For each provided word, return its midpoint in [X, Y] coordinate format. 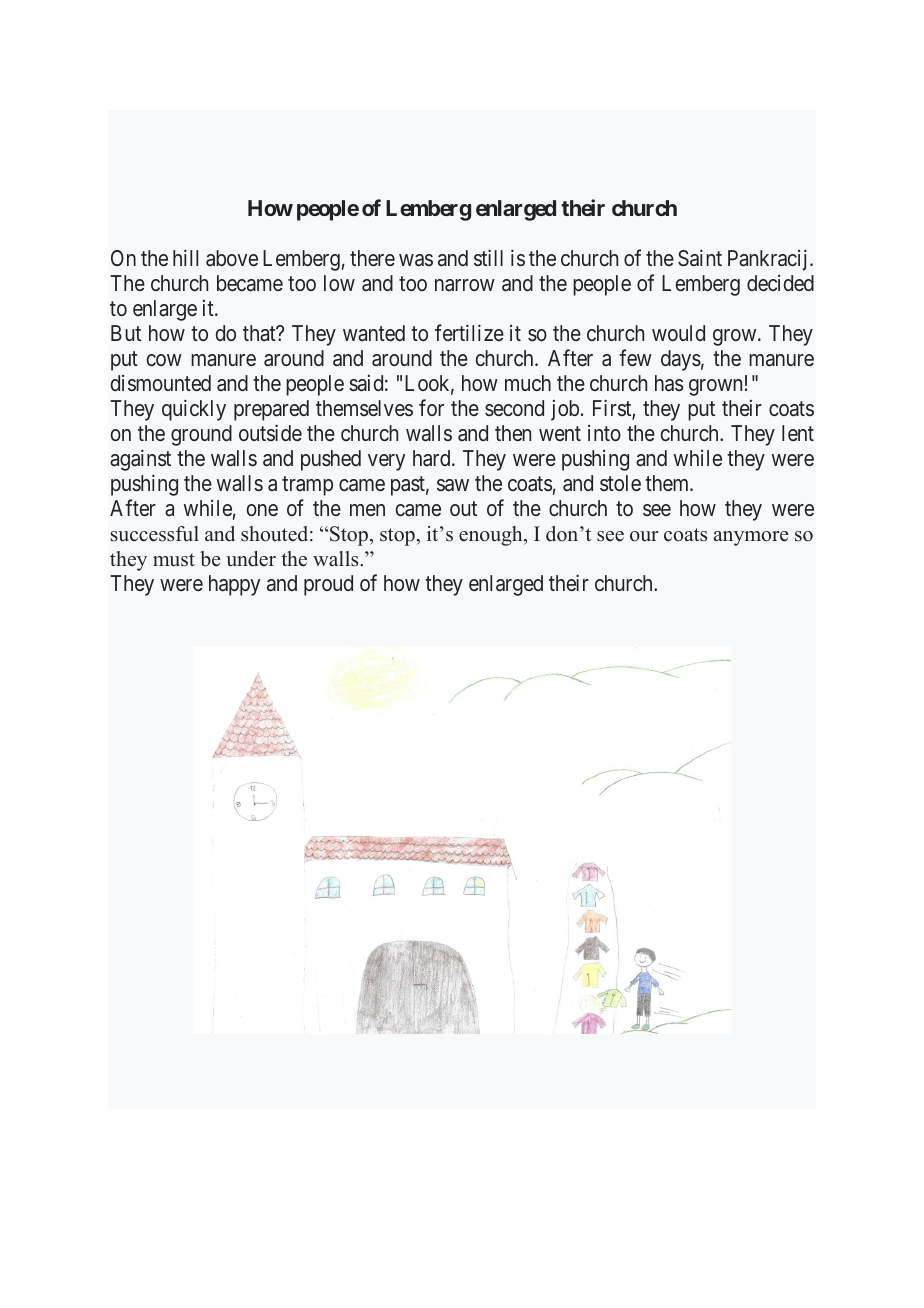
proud [328, 585]
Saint [700, 258]
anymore [751, 538]
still [488, 257]
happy [234, 585]
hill [185, 257]
